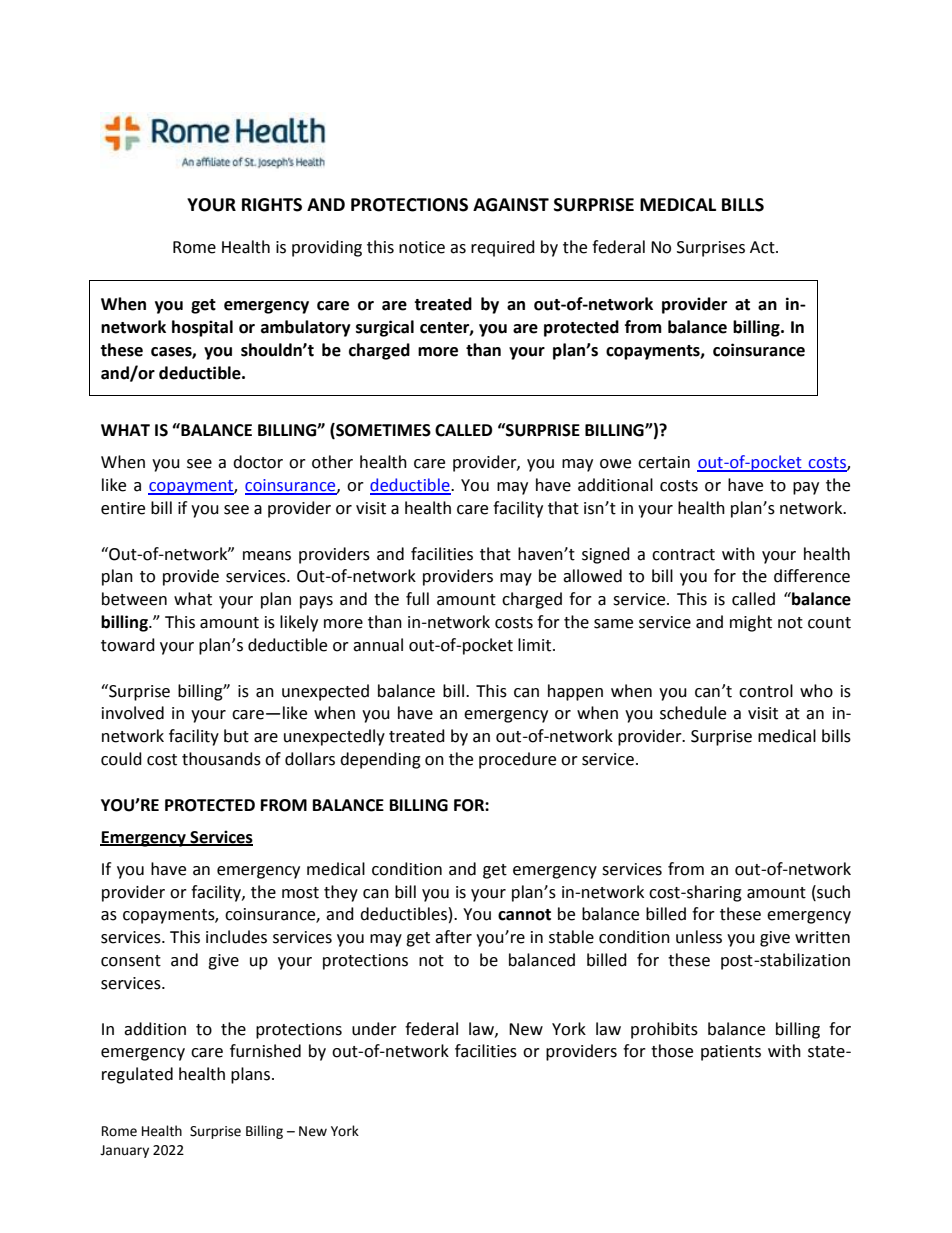 This document has width=952, height=1233. Describe the element at coordinates (133, 713) in the document. I see `involved` at that location.
